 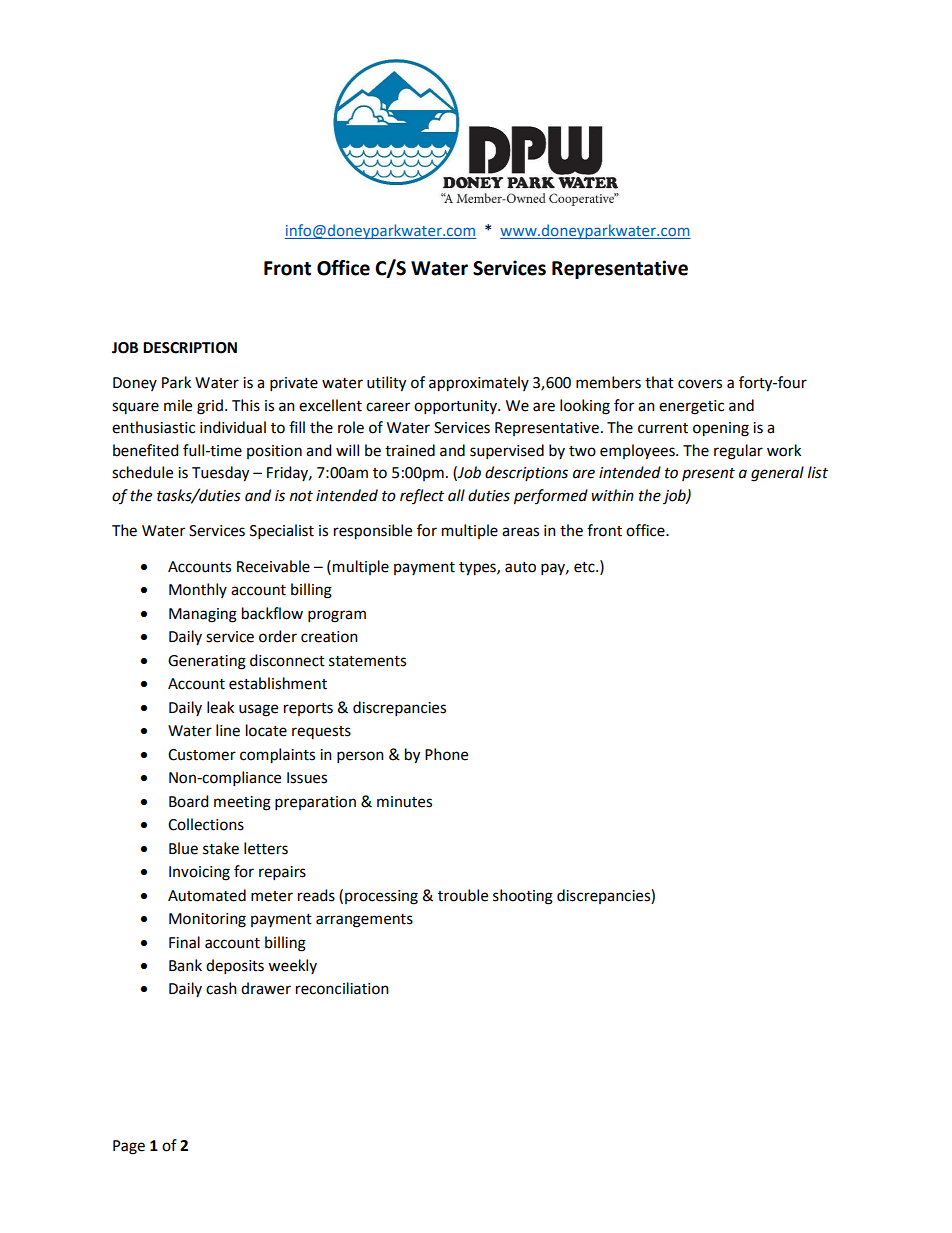 What do you see at coordinates (523, 897) in the image?
I see `shooting` at bounding box center [523, 897].
